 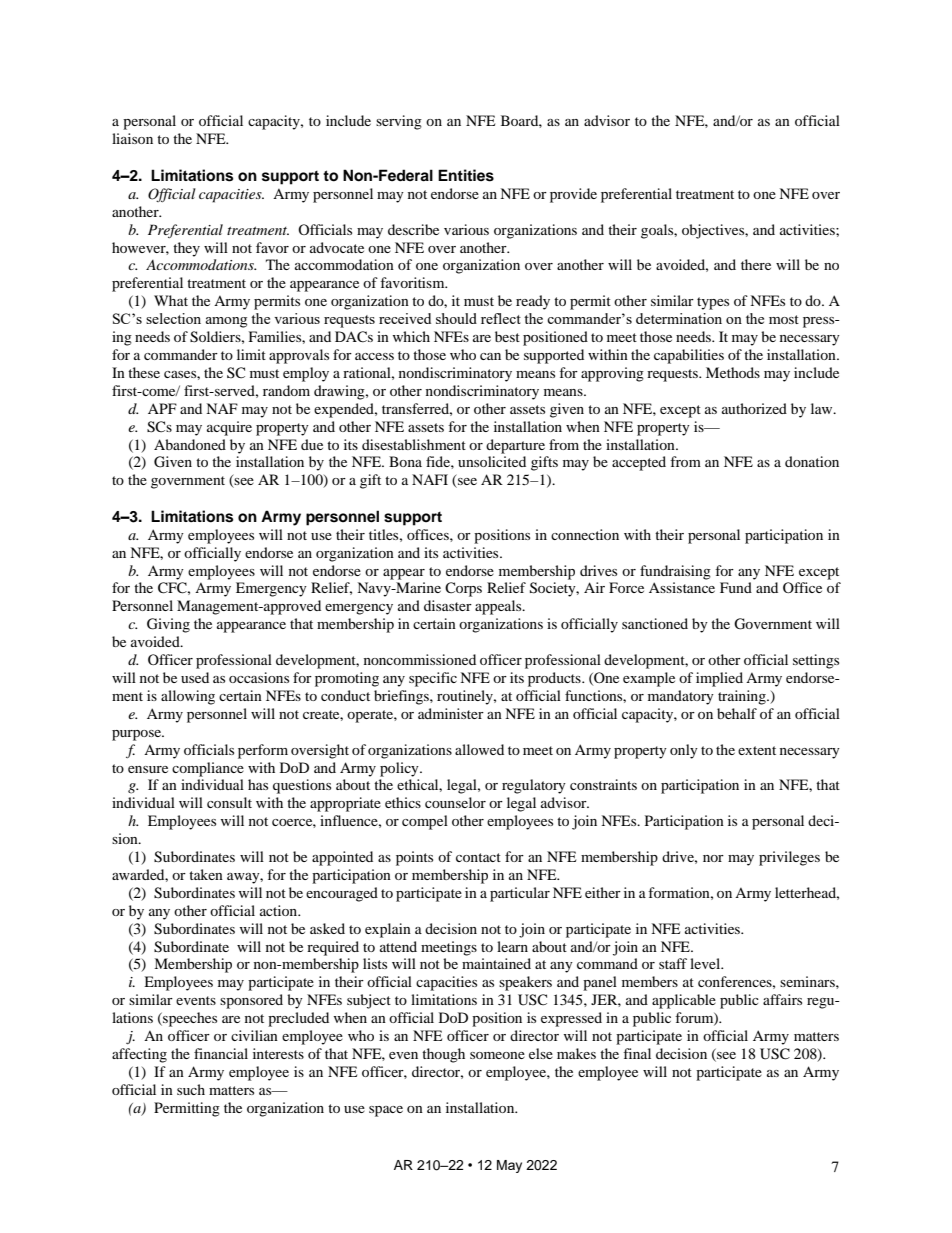 I want to click on such, so click(x=191, y=1089).
